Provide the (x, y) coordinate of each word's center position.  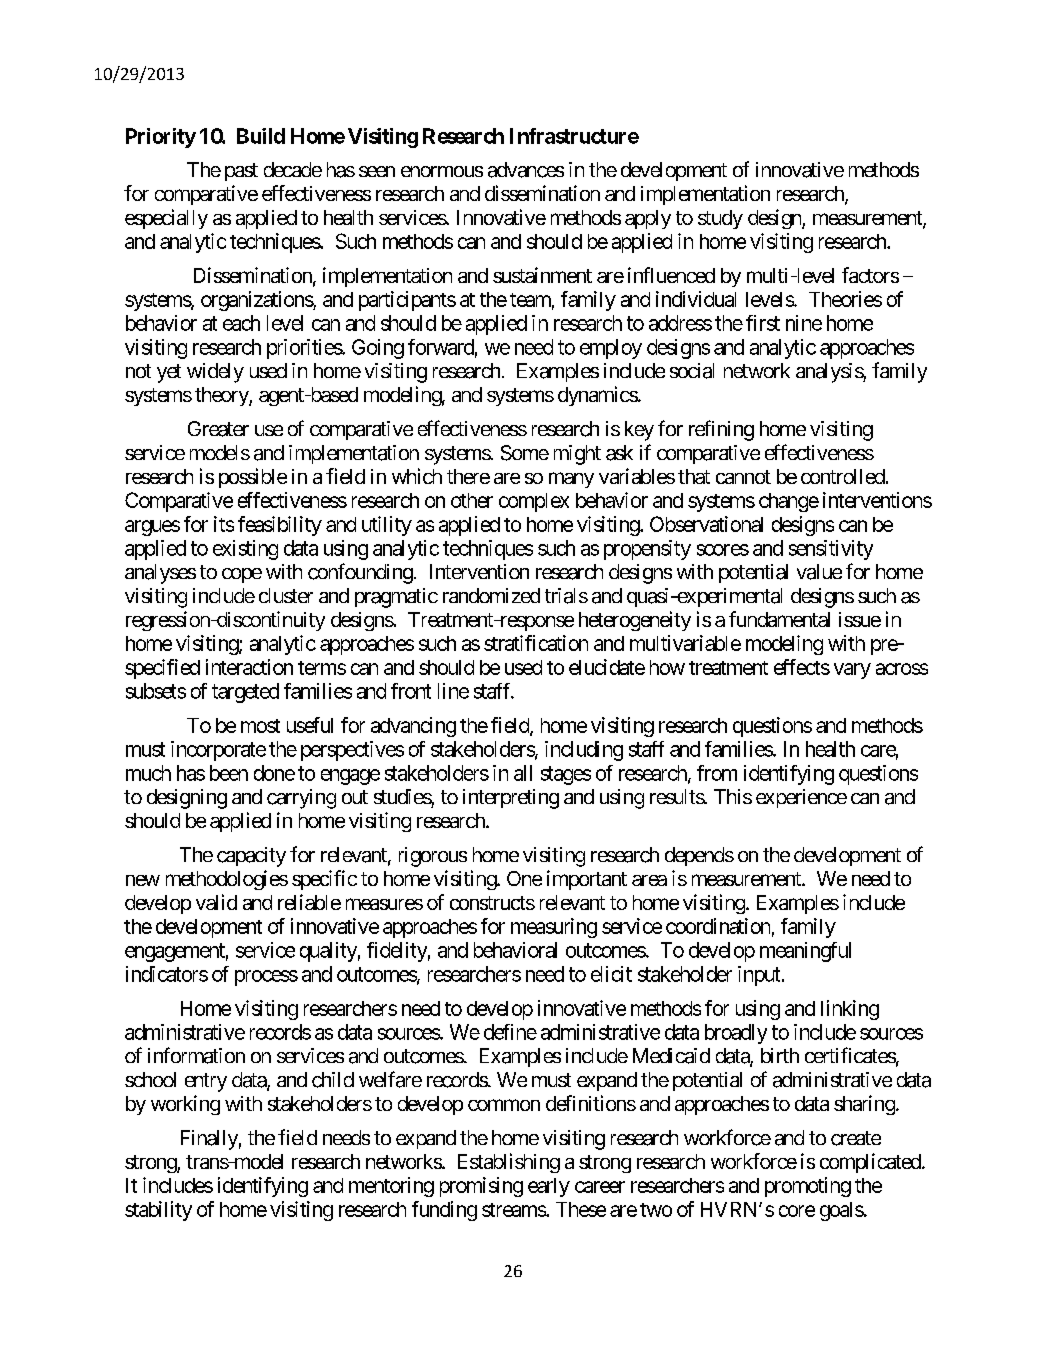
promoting (808, 1187)
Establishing (509, 1163)
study (720, 219)
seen (377, 171)
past (241, 172)
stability (158, 1211)
